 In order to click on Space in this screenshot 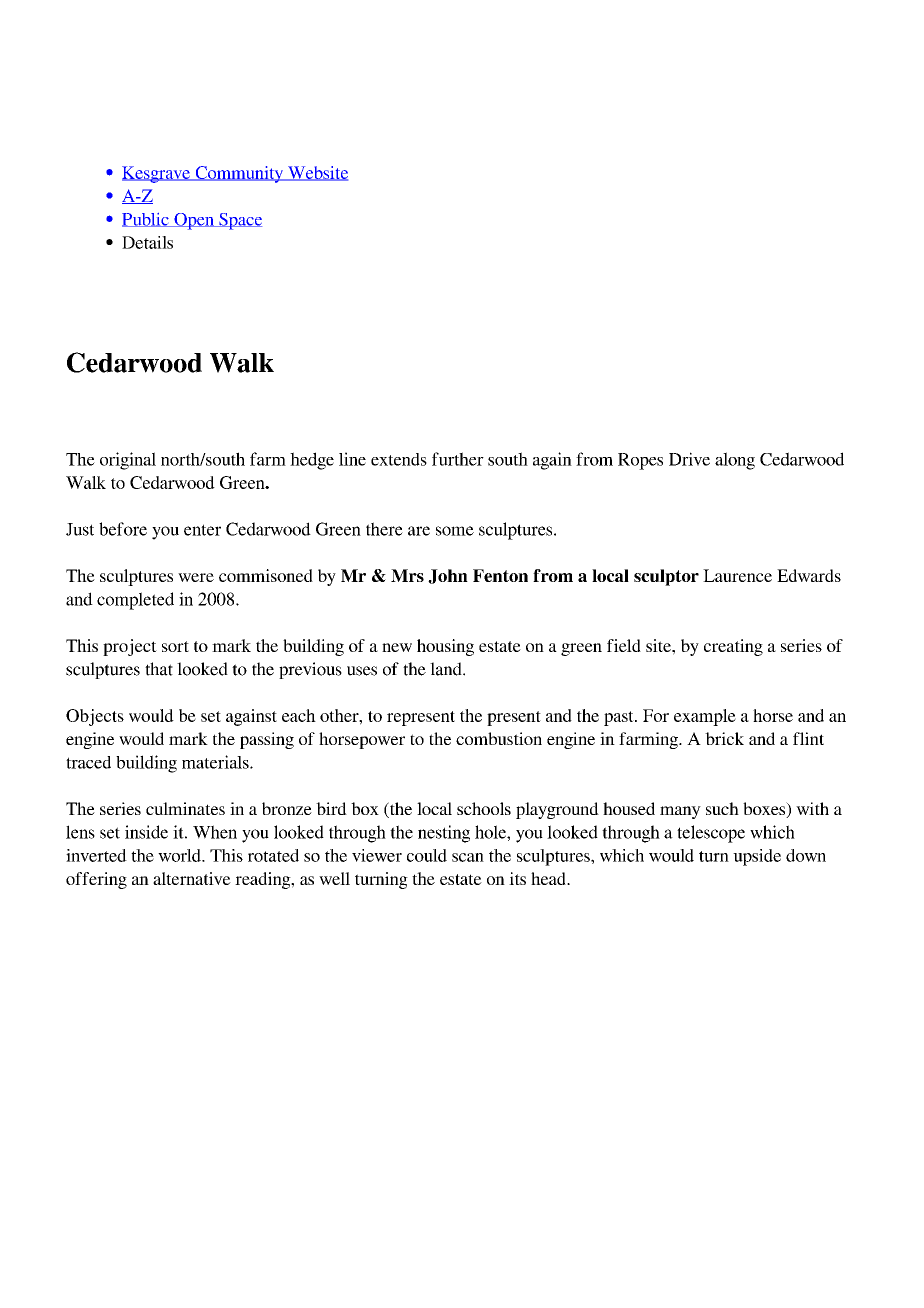, I will do `click(239, 221)`.
